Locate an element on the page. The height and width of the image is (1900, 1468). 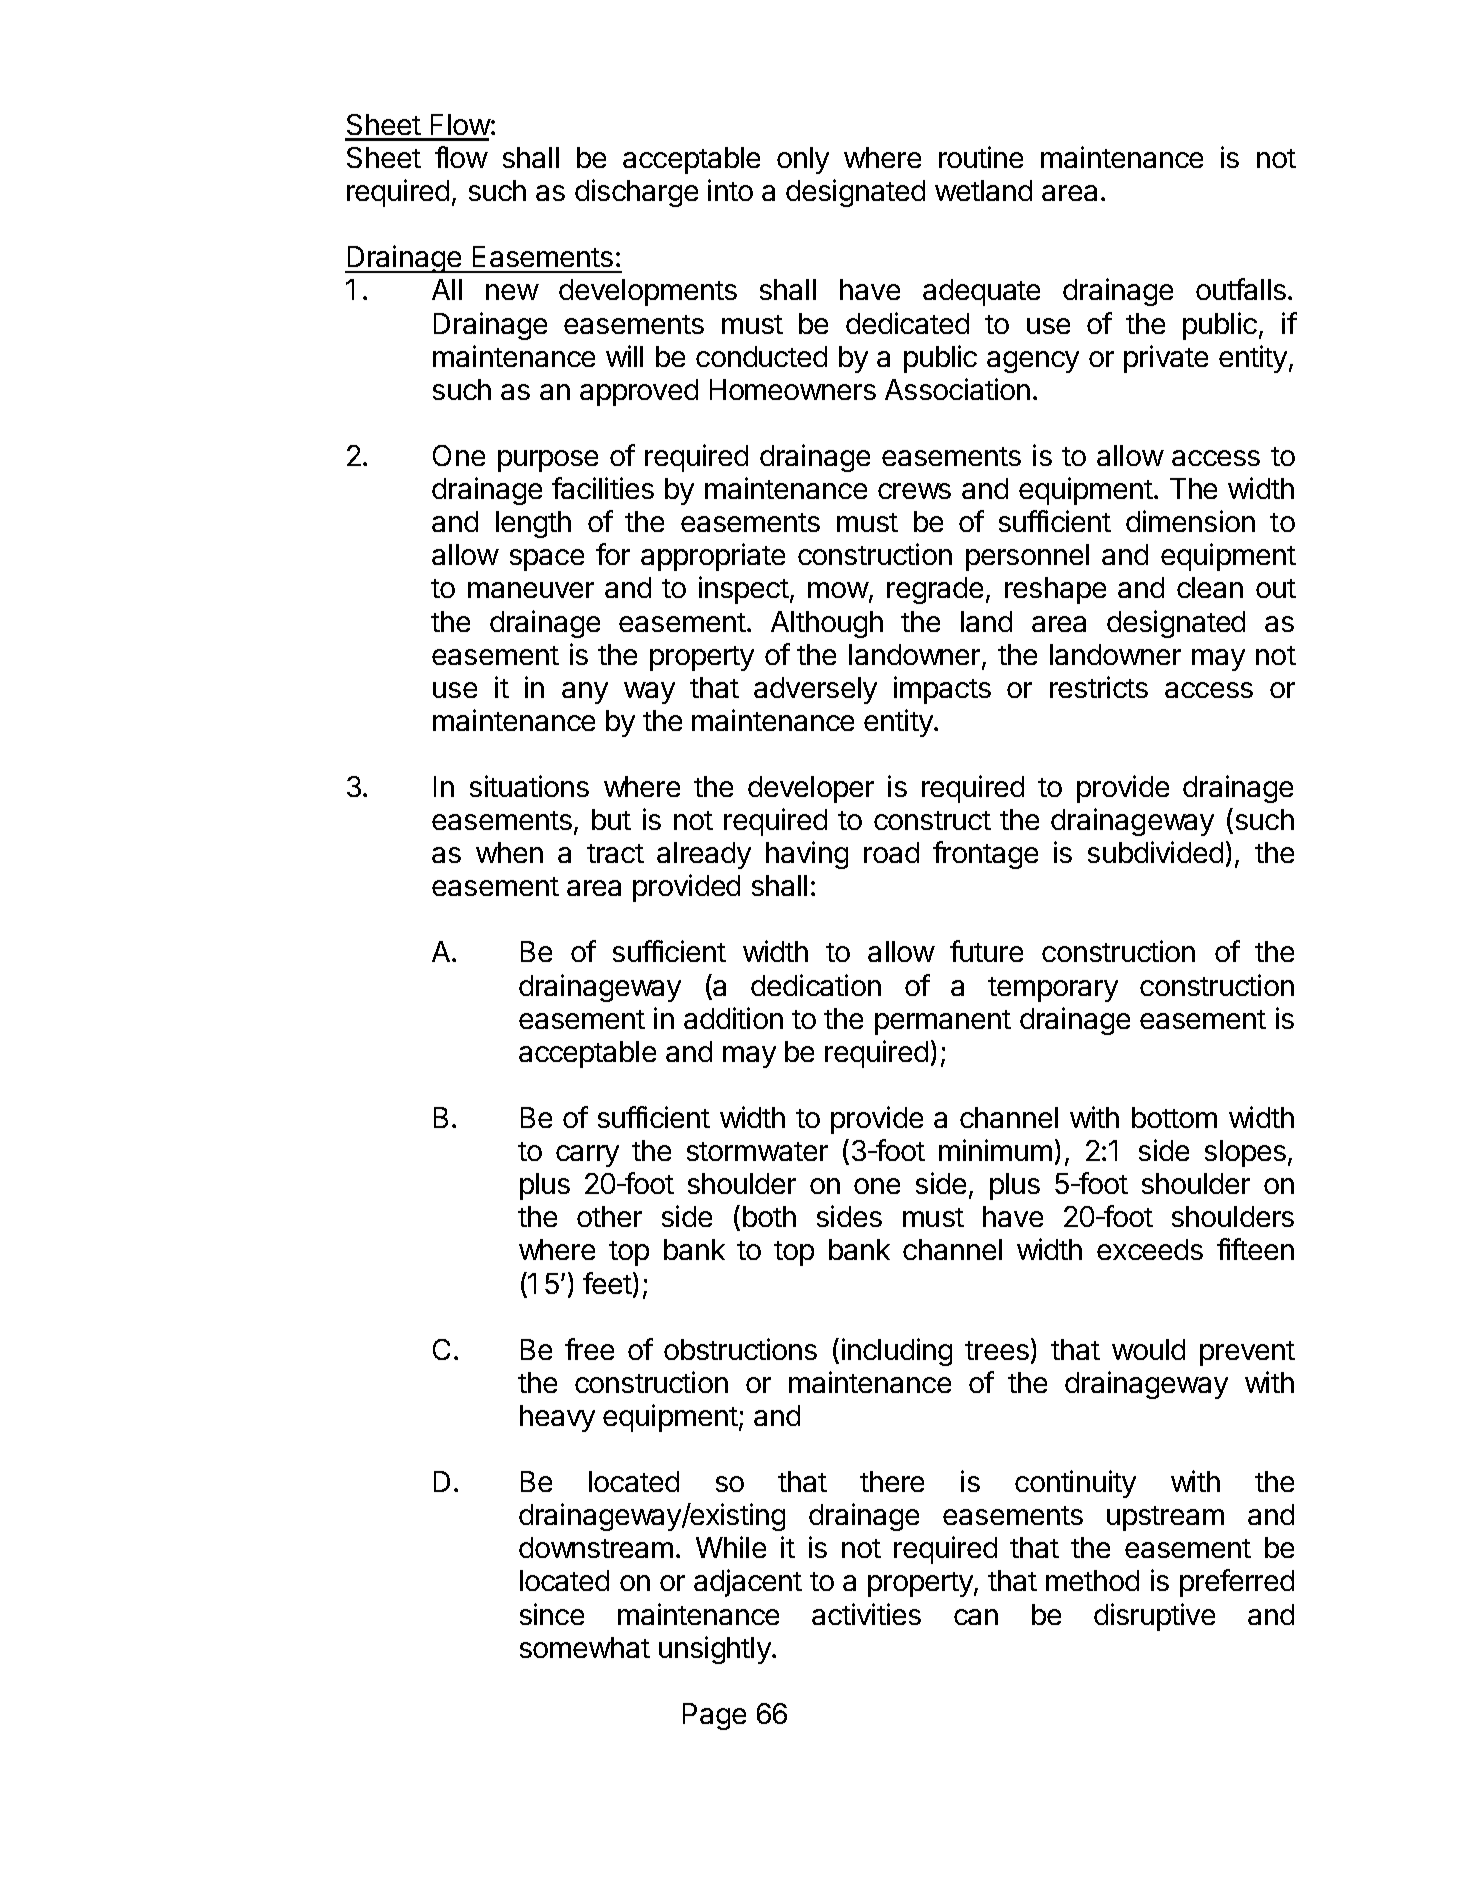
any is located at coordinates (585, 693).
